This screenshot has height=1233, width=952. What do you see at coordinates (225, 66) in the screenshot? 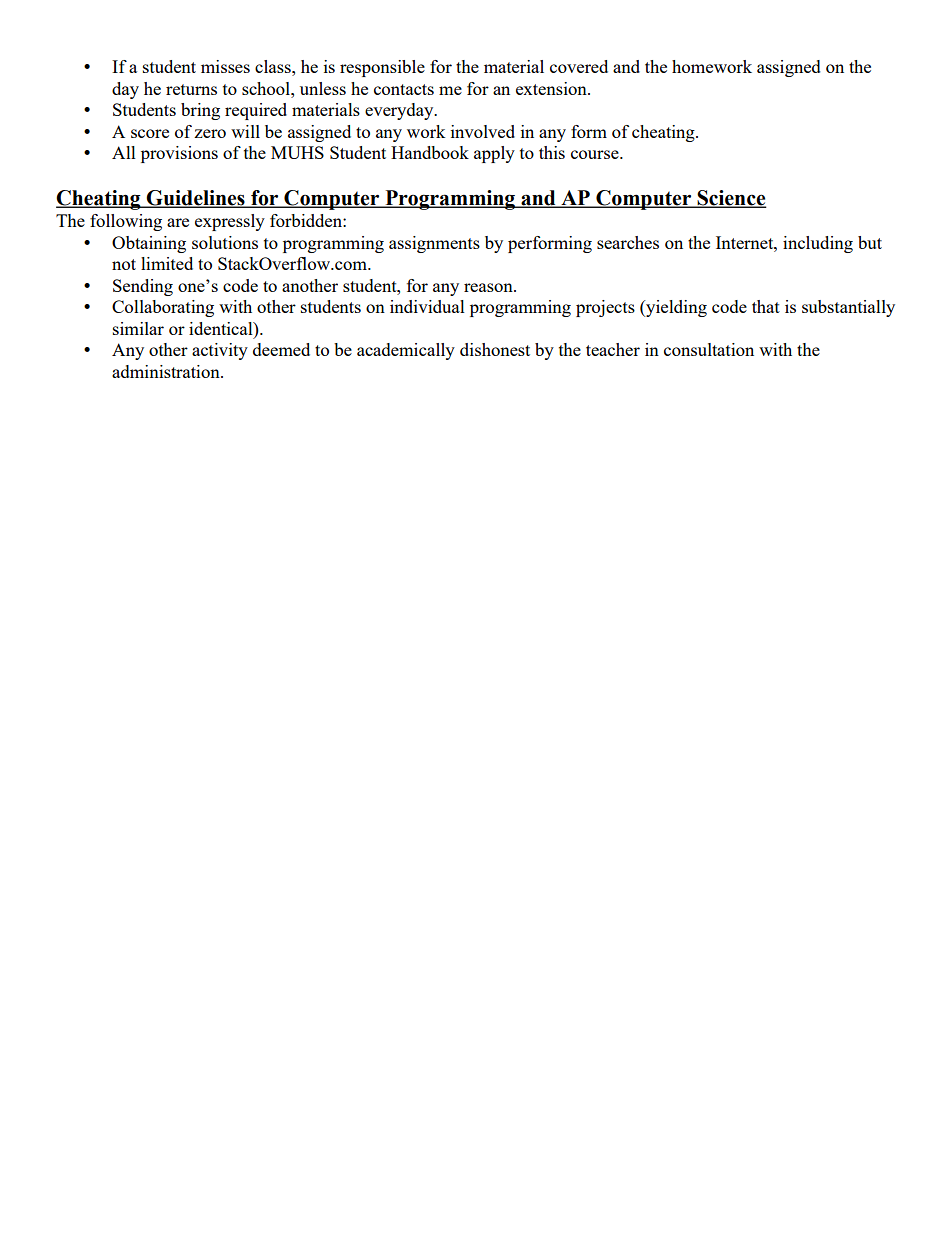
I see `misses` at bounding box center [225, 66].
